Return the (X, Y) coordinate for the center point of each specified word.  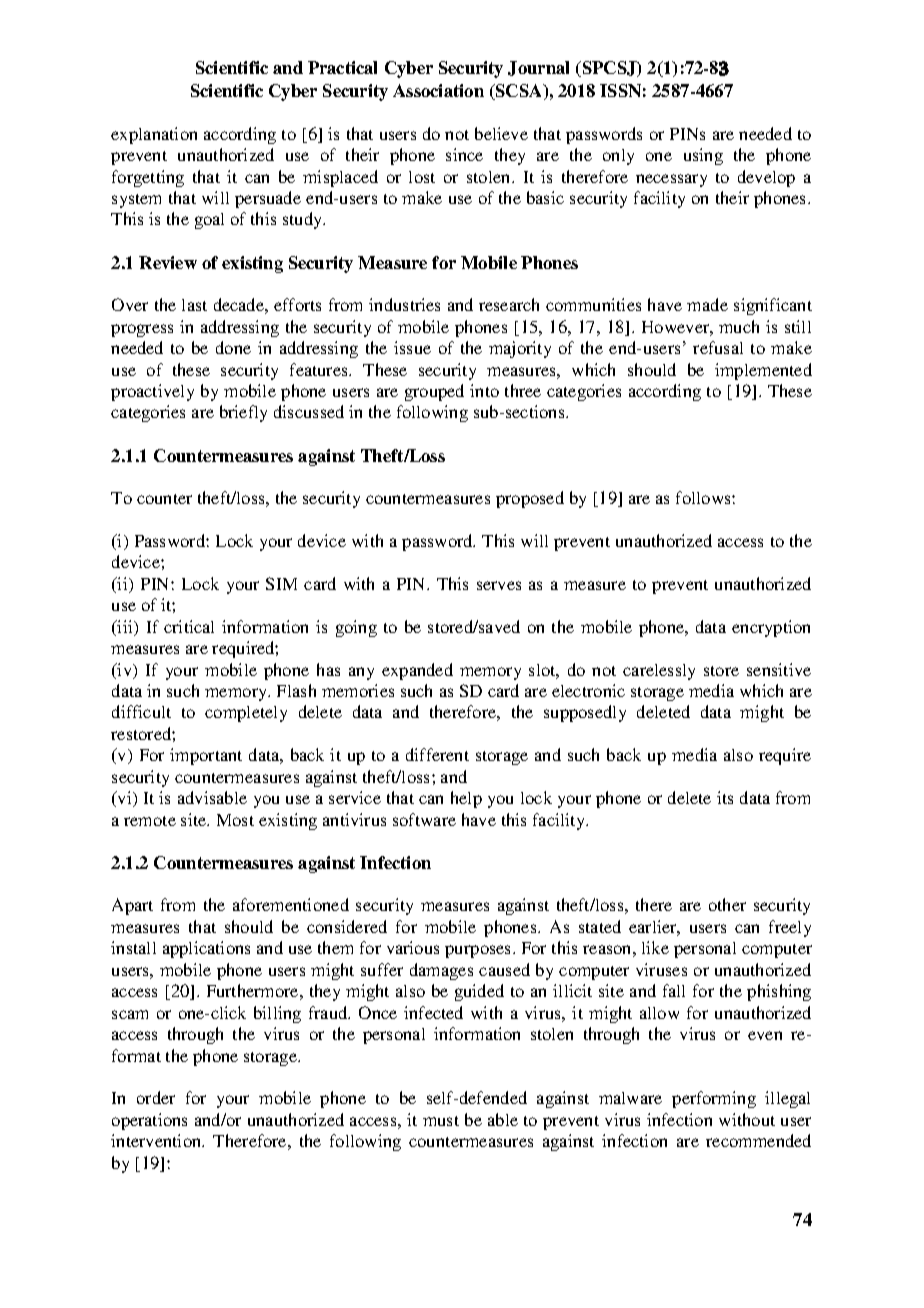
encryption (771, 628)
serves (499, 585)
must (441, 1121)
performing (714, 1099)
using (703, 156)
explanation (154, 135)
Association (438, 90)
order (156, 1097)
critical (189, 626)
